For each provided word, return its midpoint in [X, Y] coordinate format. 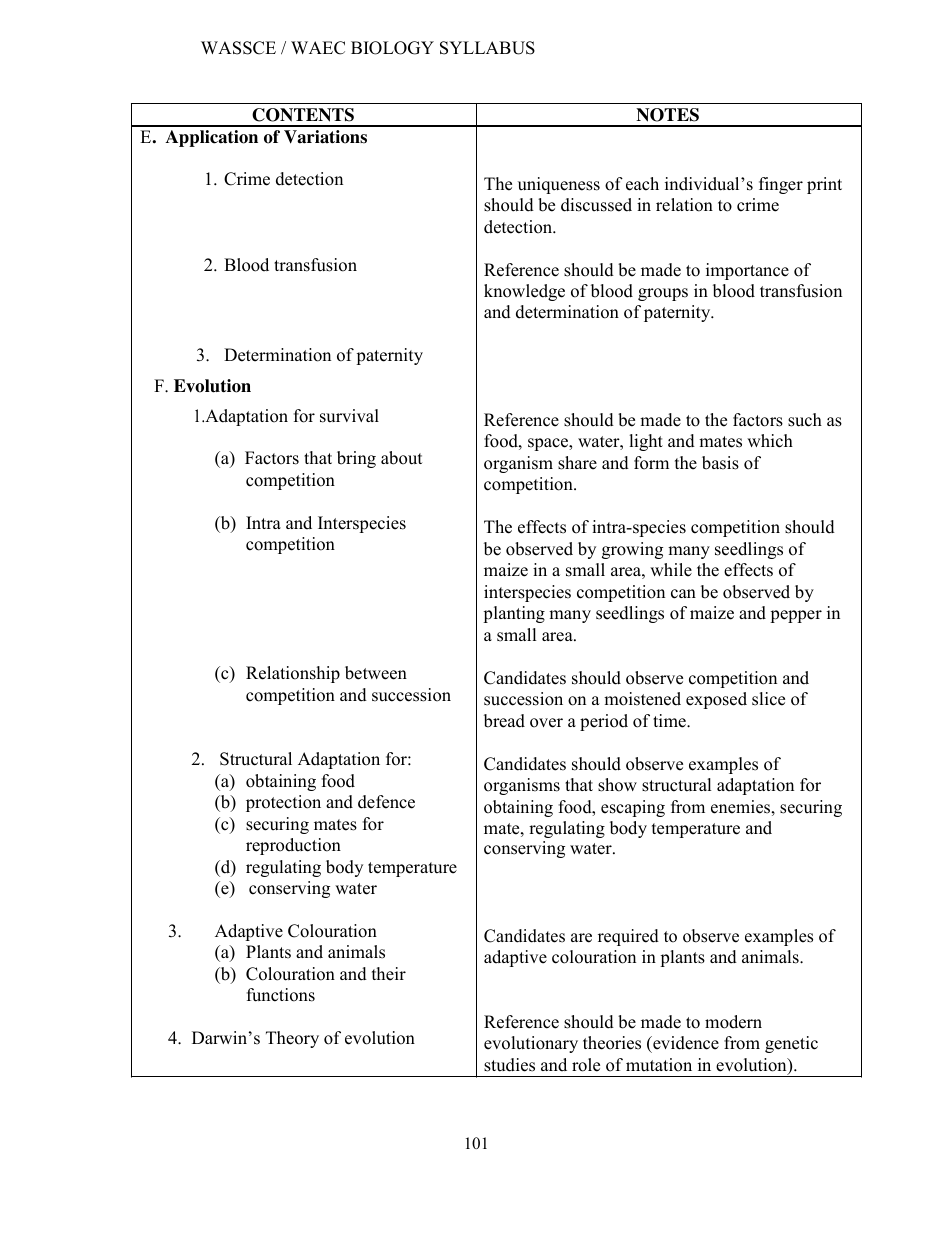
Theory [292, 1039]
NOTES [667, 115]
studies [509, 1065]
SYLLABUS [487, 48]
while [671, 570]
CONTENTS [303, 115]
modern [733, 1022]
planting [514, 614]
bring [356, 459]
